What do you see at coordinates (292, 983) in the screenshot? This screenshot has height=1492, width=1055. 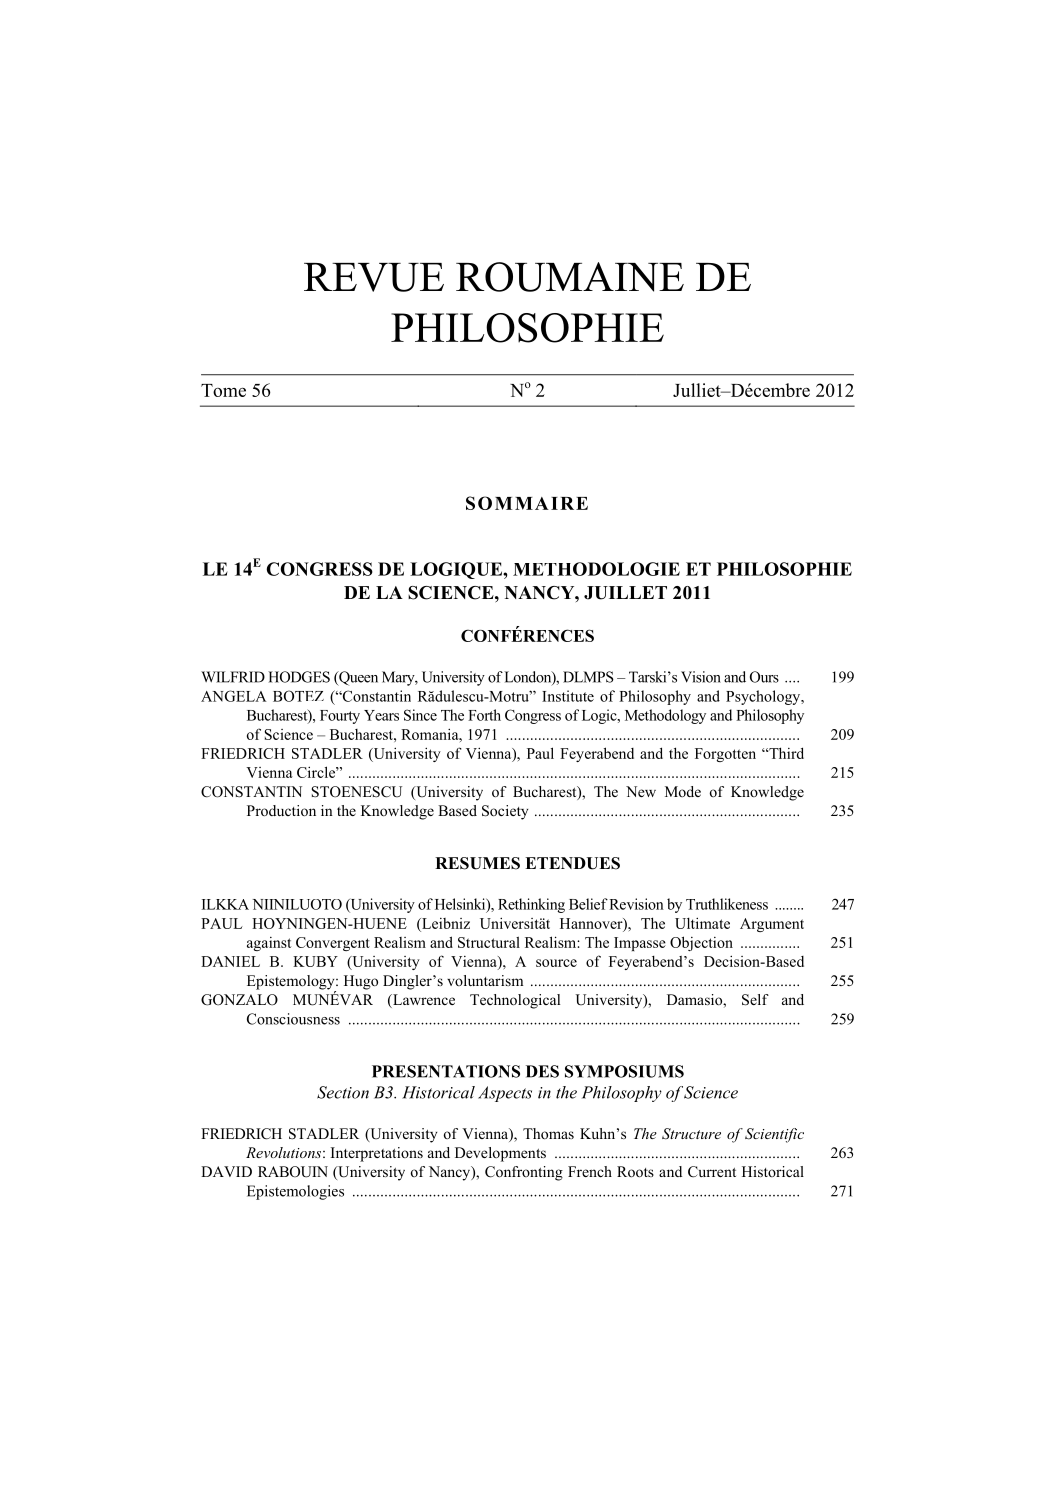 I see `Epistemology` at bounding box center [292, 983].
